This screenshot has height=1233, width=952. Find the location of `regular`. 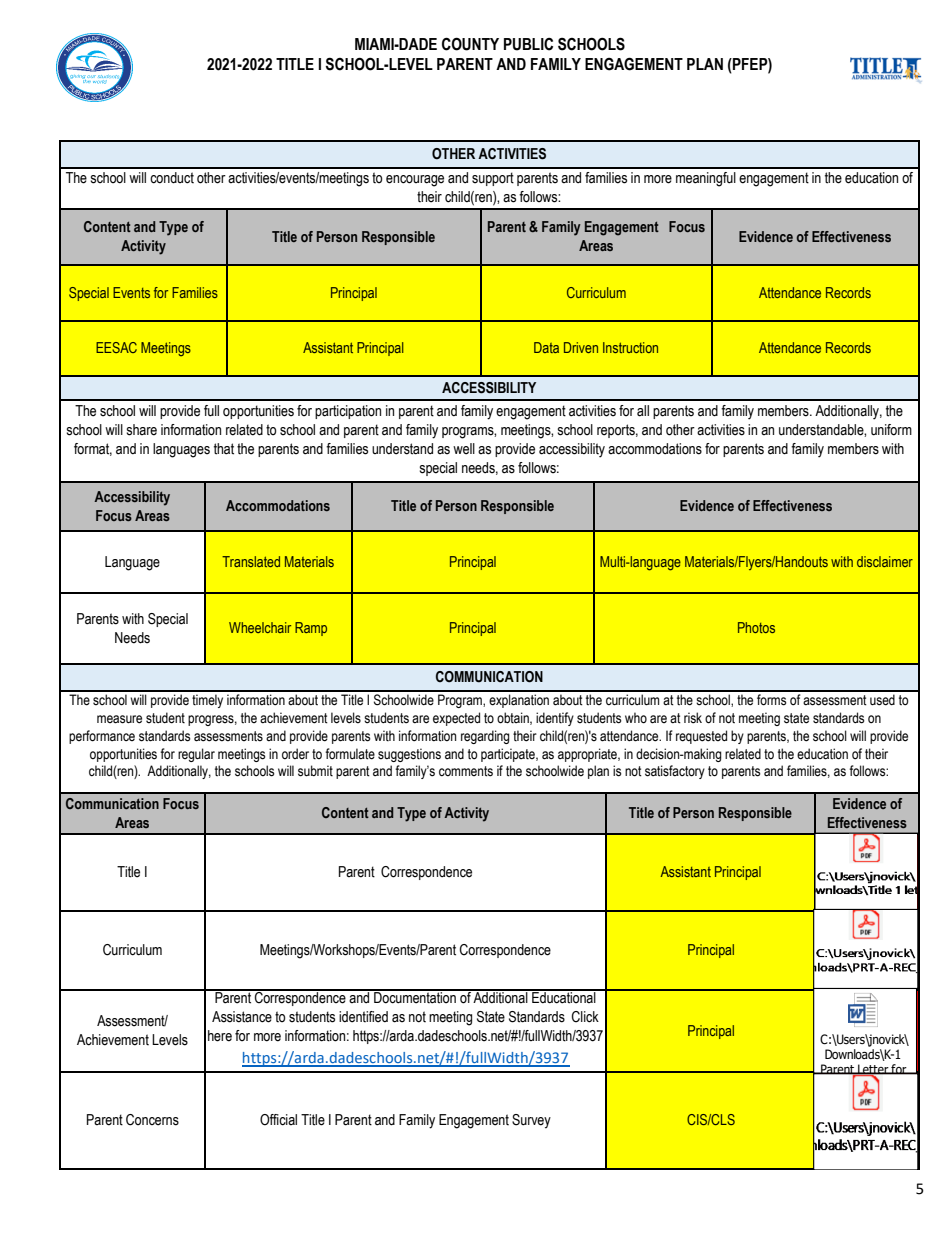

regular is located at coordinates (196, 755).
